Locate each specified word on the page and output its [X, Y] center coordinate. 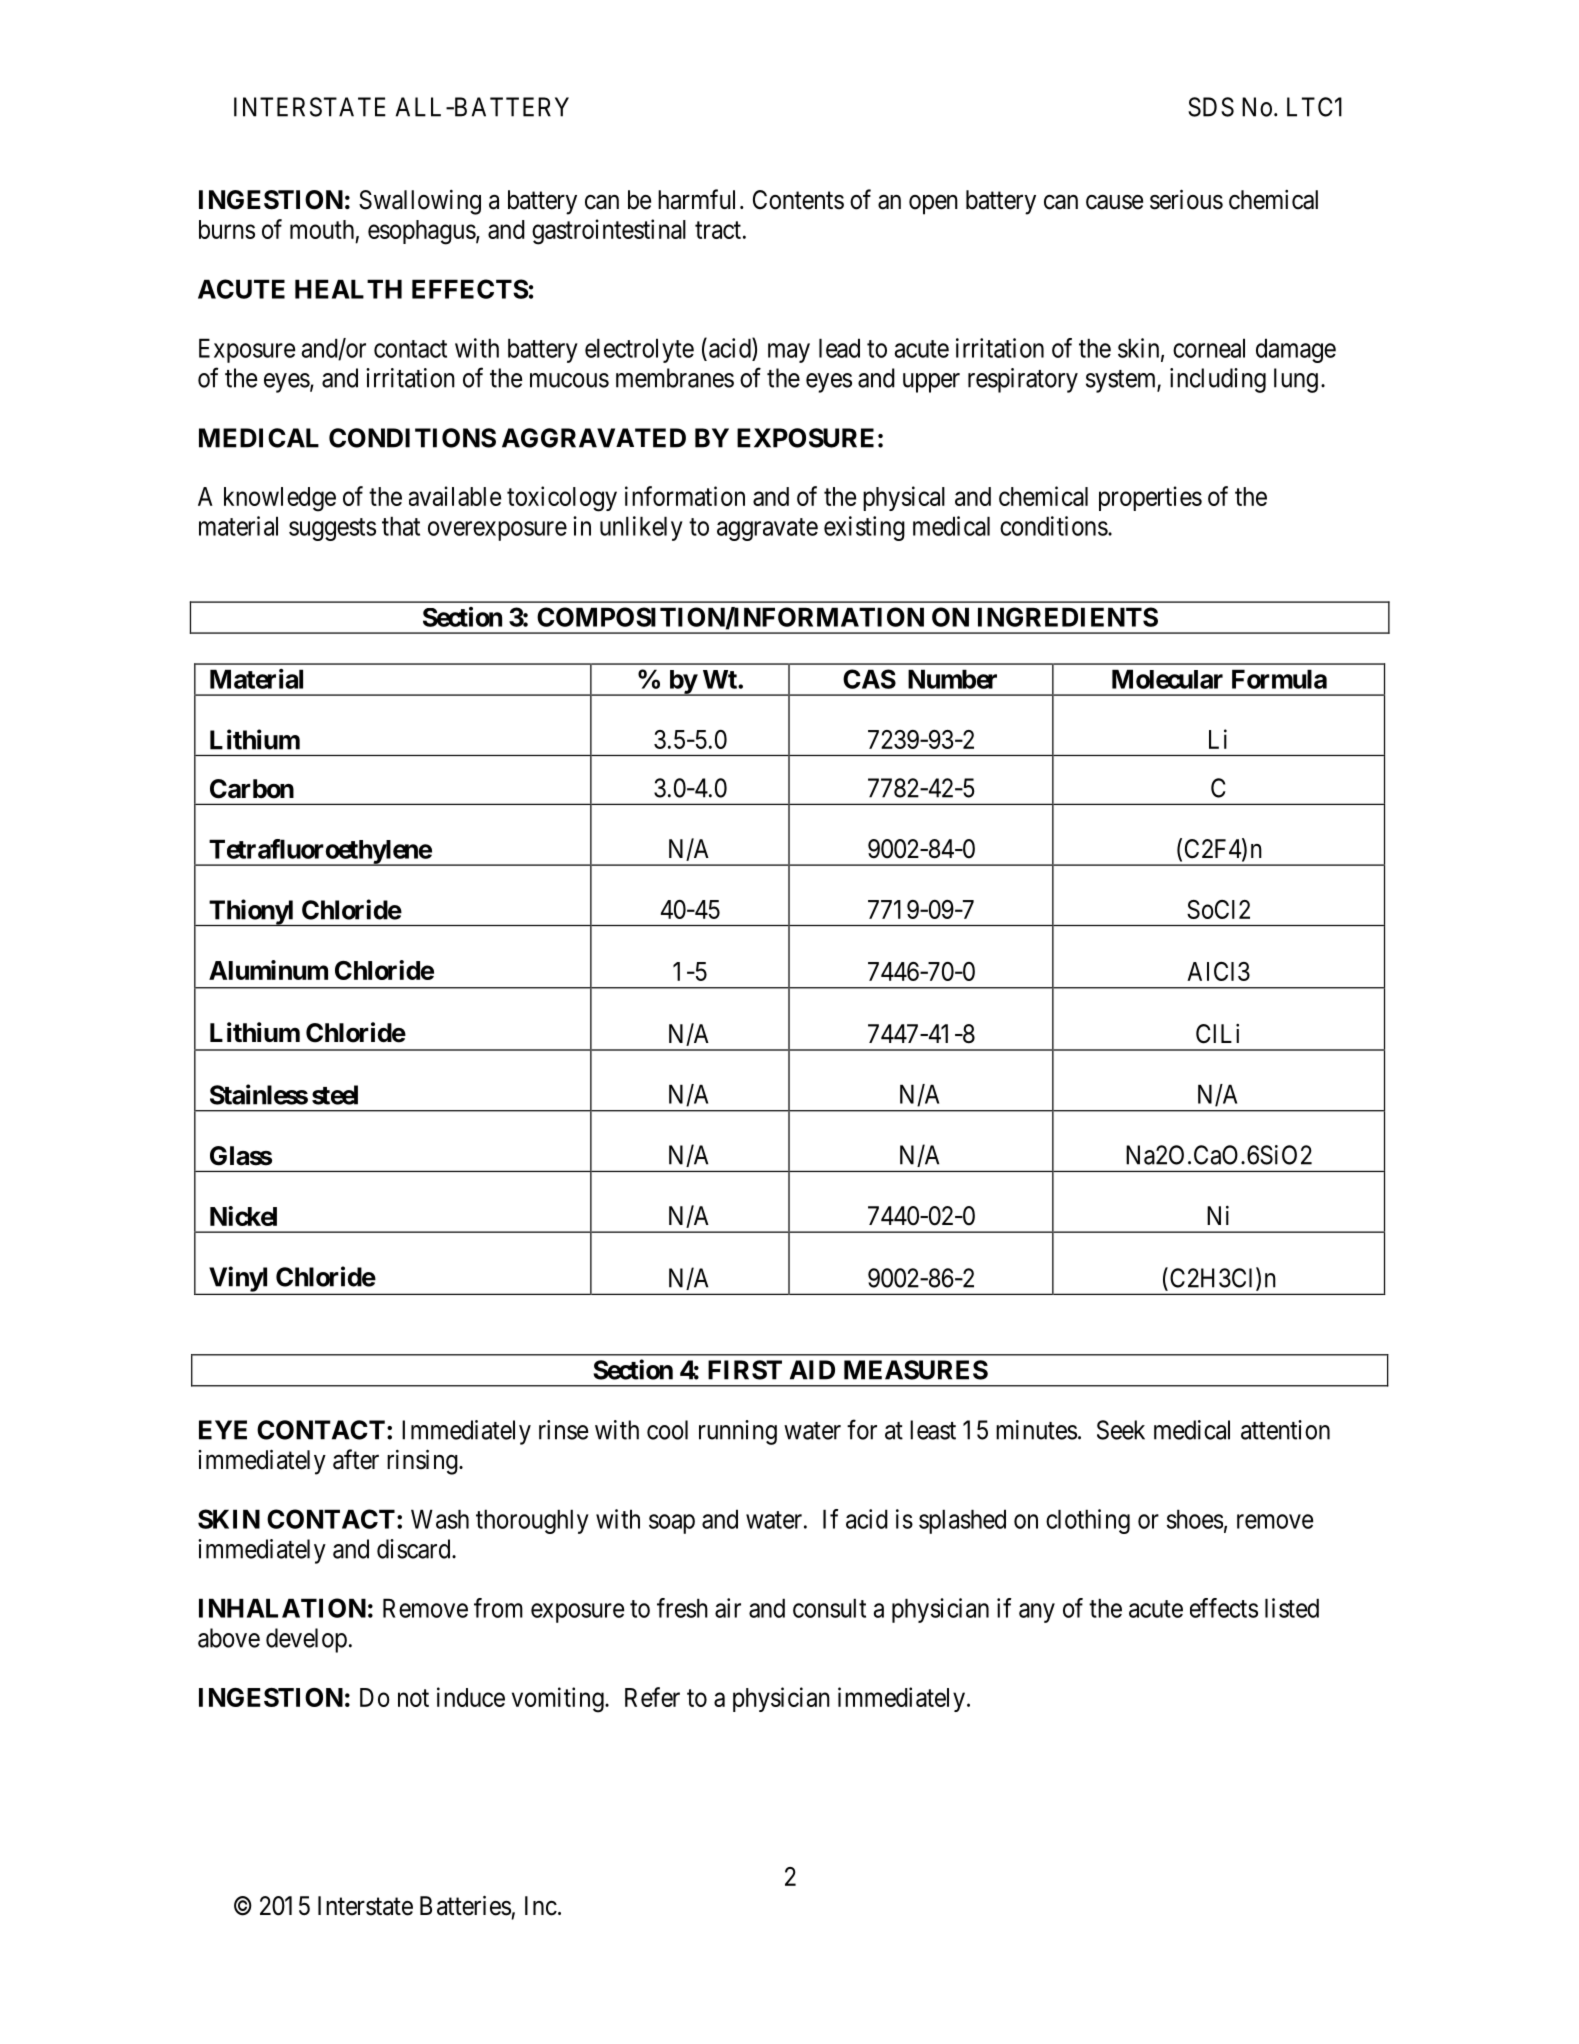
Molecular [1167, 679]
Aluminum [268, 970]
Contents [798, 200]
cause [1114, 202]
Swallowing [420, 202]
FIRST [745, 1370]
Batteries [465, 1905]
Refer [652, 1697]
